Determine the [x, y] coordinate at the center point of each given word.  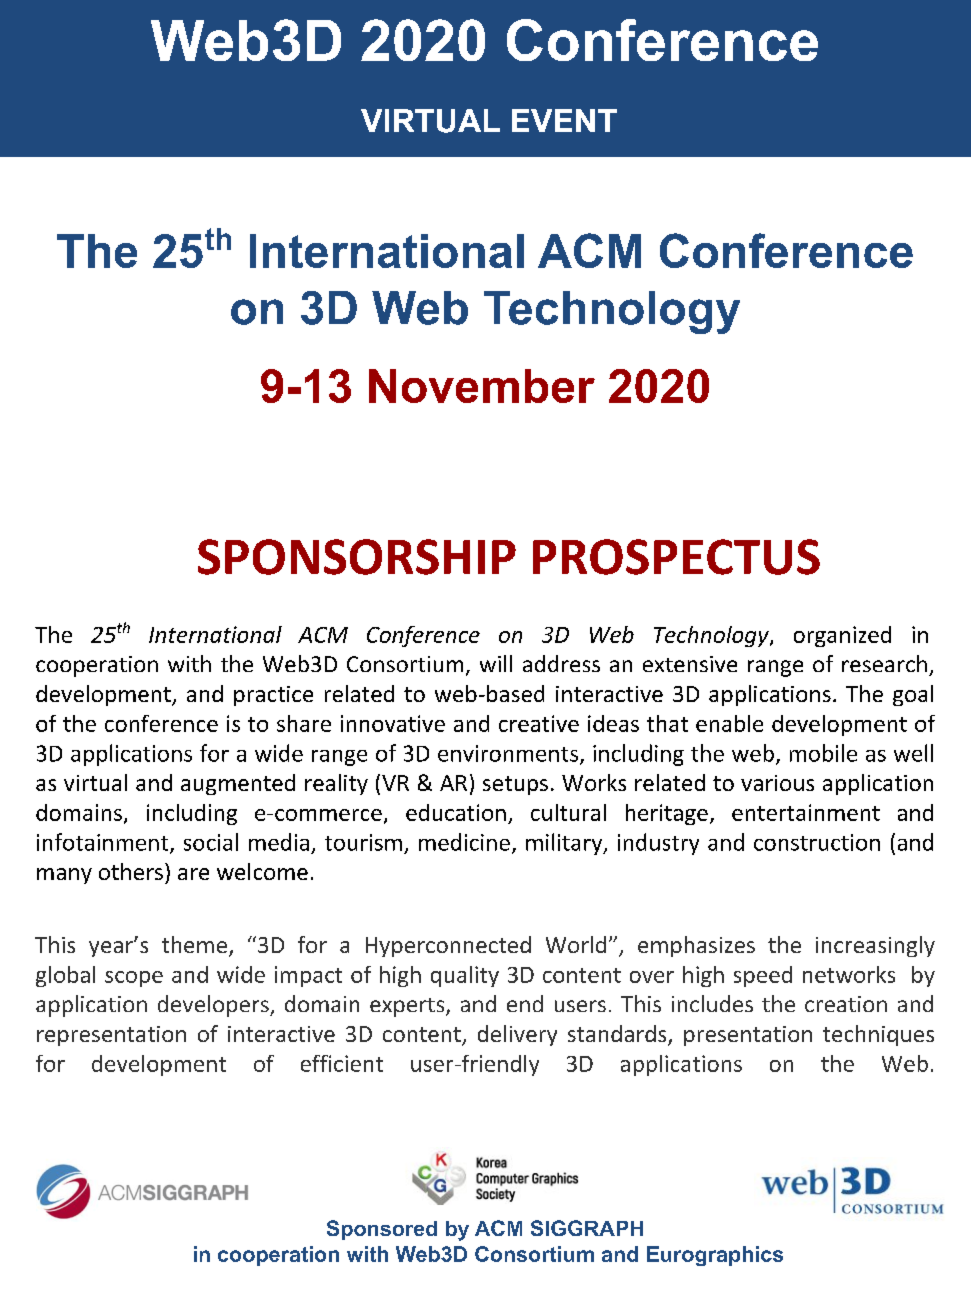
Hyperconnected [448, 946]
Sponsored [382, 1230]
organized [842, 636]
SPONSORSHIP [357, 557]
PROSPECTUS [676, 557]
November [482, 386]
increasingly [875, 946]
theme [194, 944]
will [496, 663]
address [561, 663]
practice [273, 696]
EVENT [564, 120]
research [884, 663]
